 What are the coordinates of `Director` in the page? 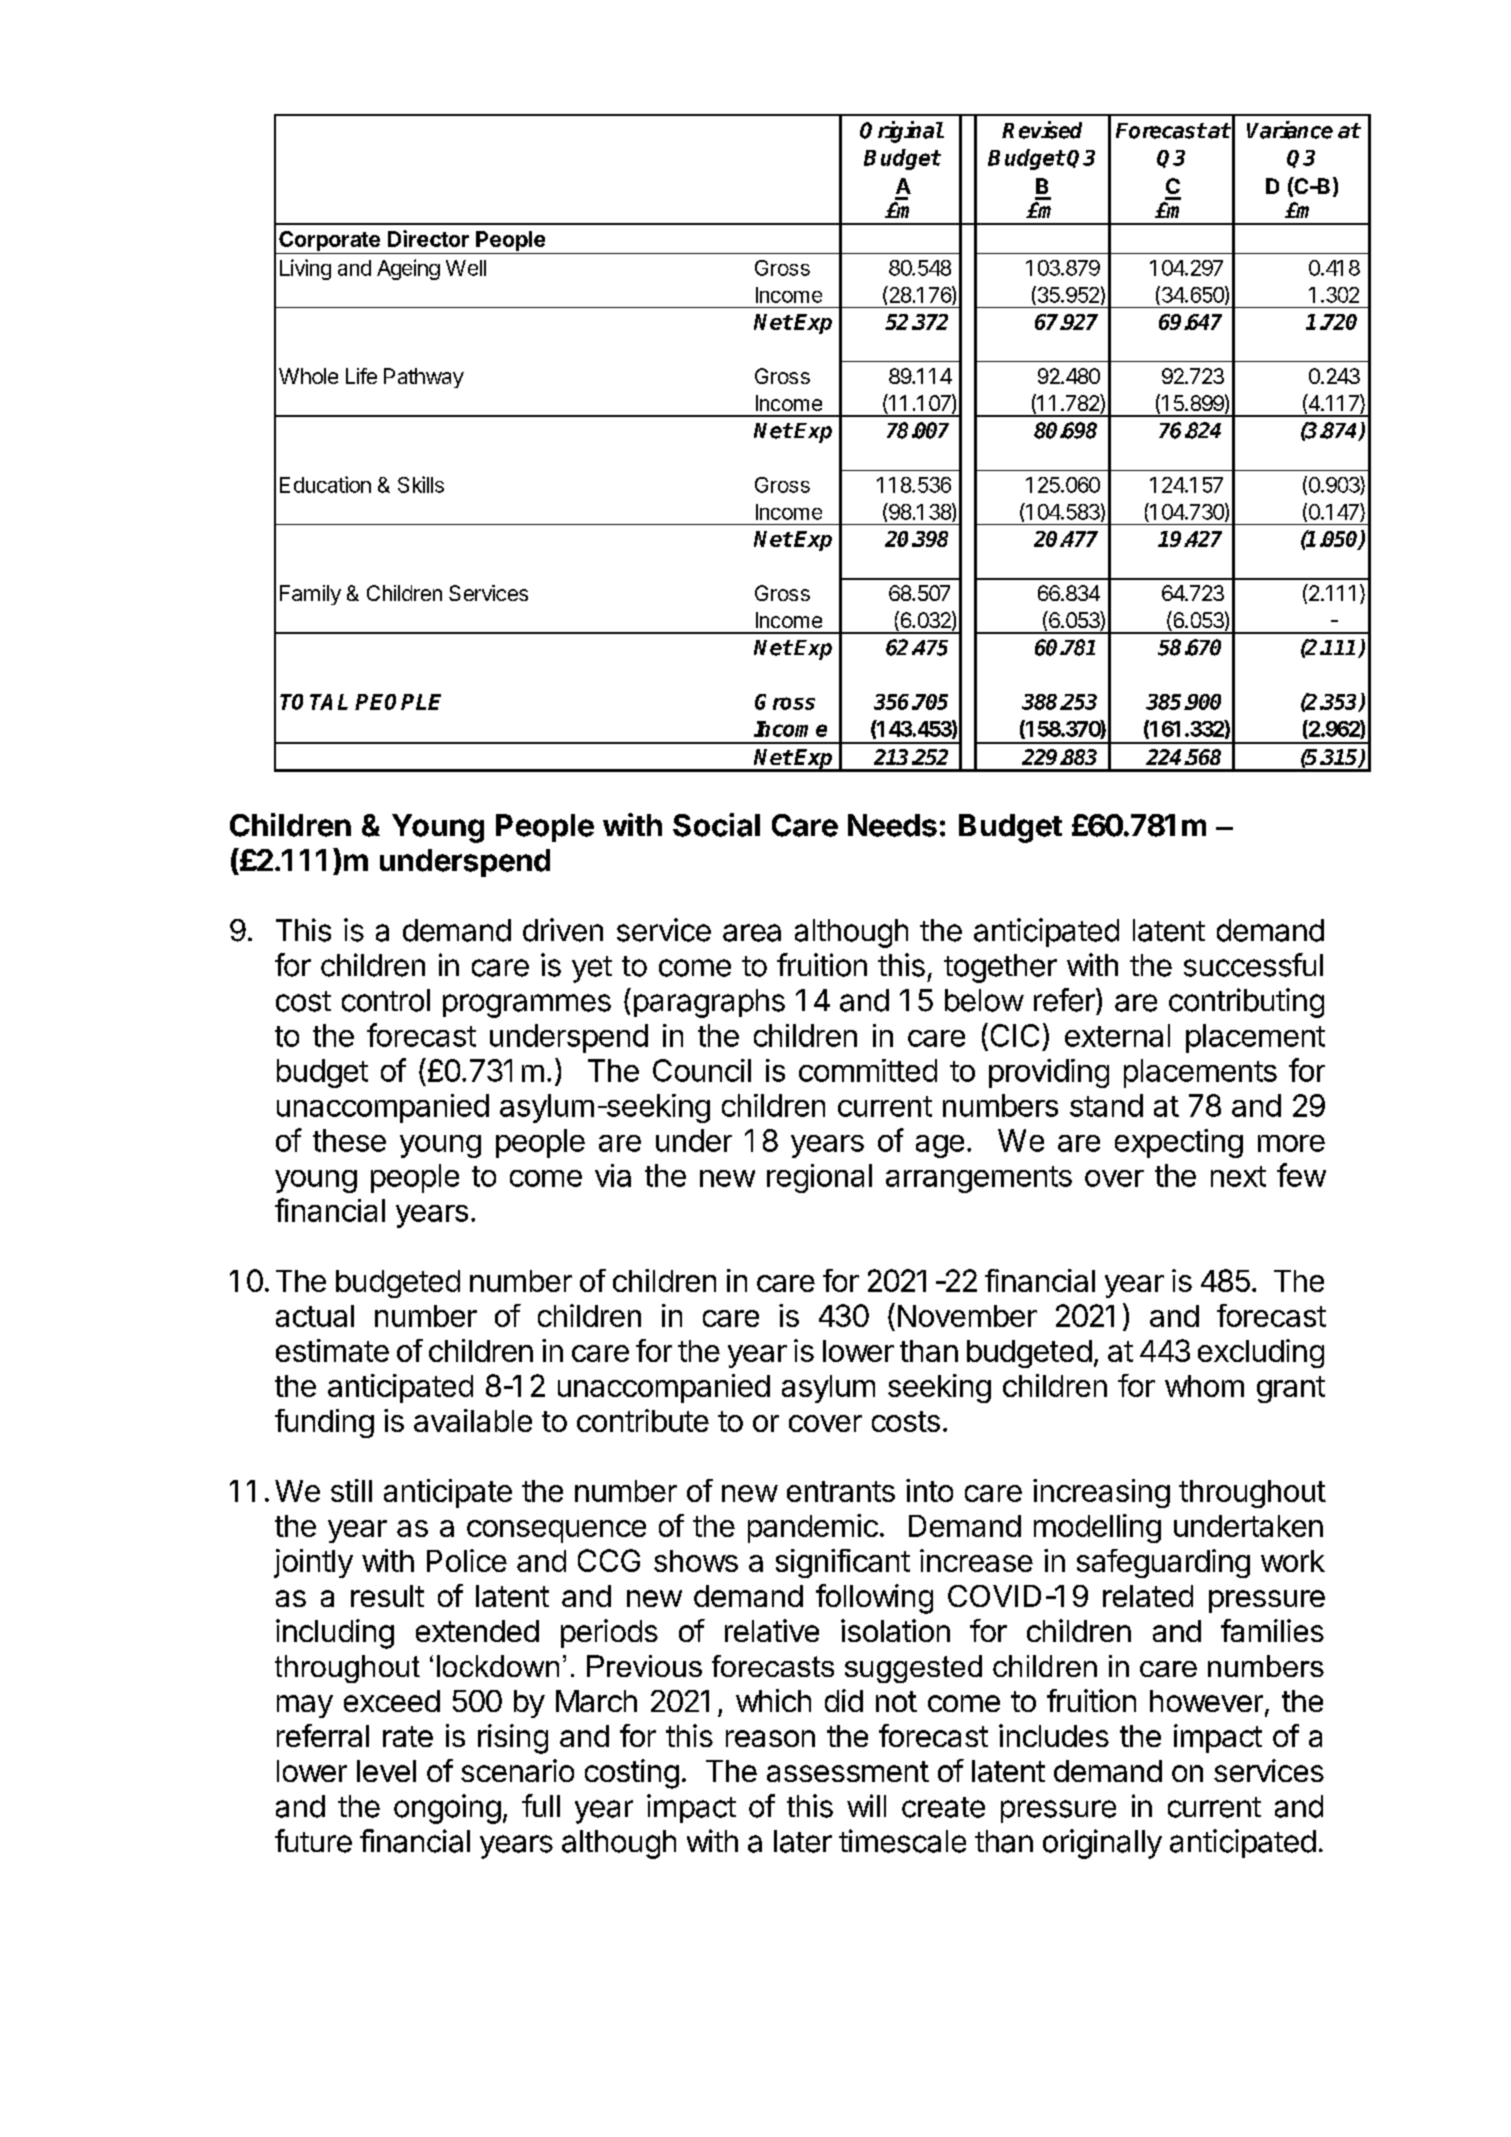 It's located at (428, 238).
